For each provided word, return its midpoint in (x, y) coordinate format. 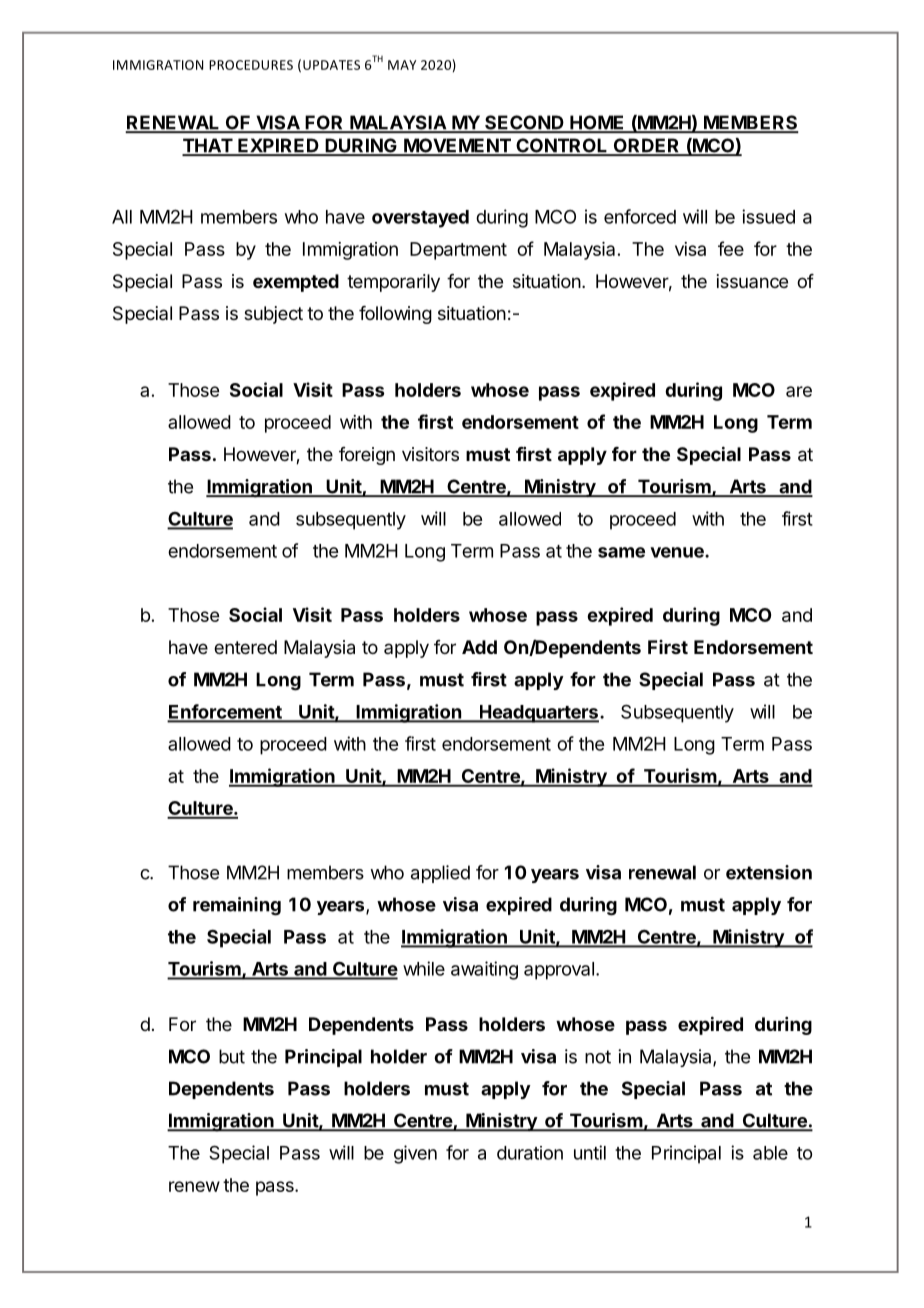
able (770, 1153)
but (232, 1056)
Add (479, 647)
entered (245, 647)
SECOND (524, 123)
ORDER (646, 146)
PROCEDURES (251, 65)
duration (530, 1153)
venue (678, 552)
